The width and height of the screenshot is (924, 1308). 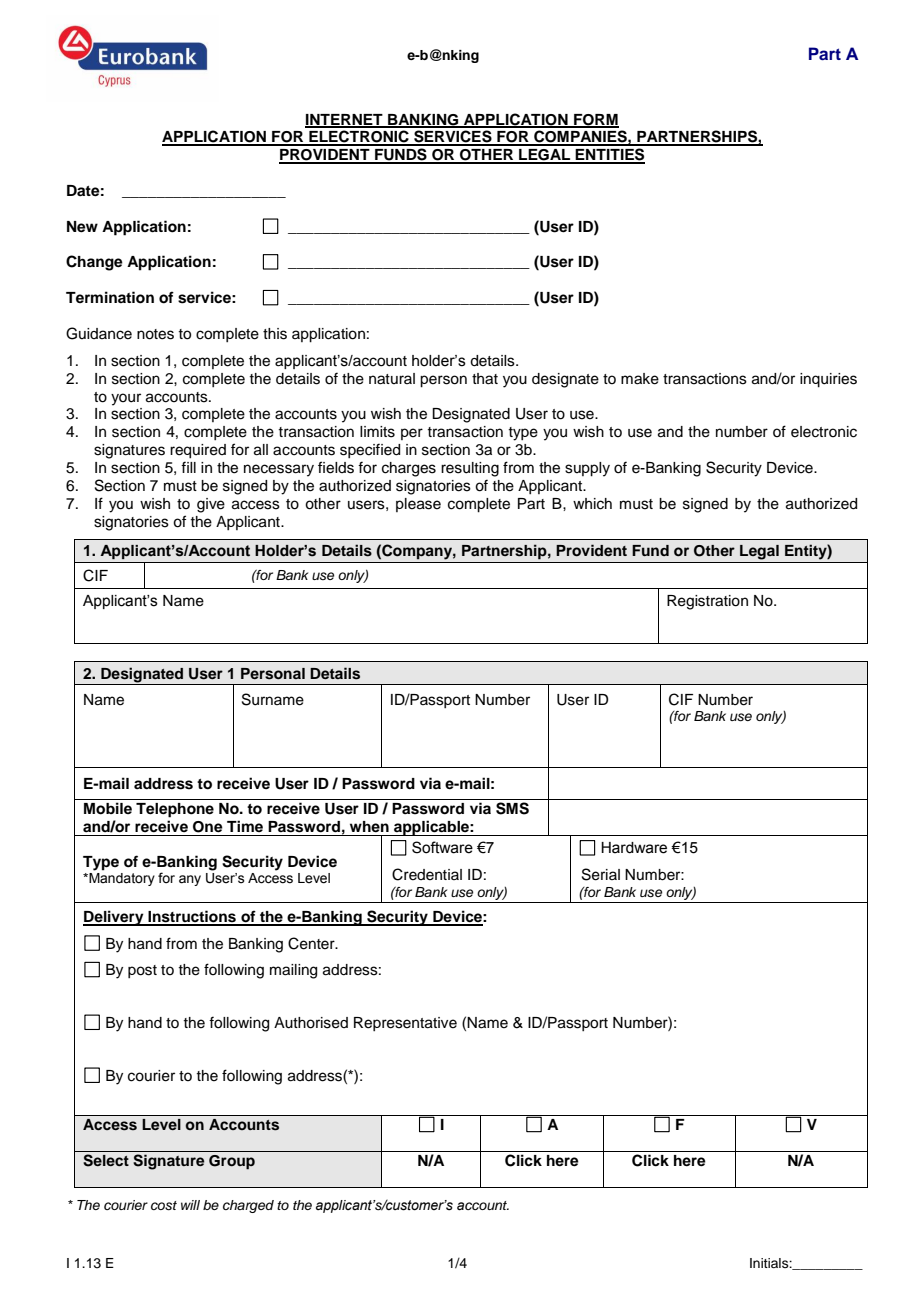 What do you see at coordinates (164, 1206) in the screenshot?
I see `cost` at bounding box center [164, 1206].
